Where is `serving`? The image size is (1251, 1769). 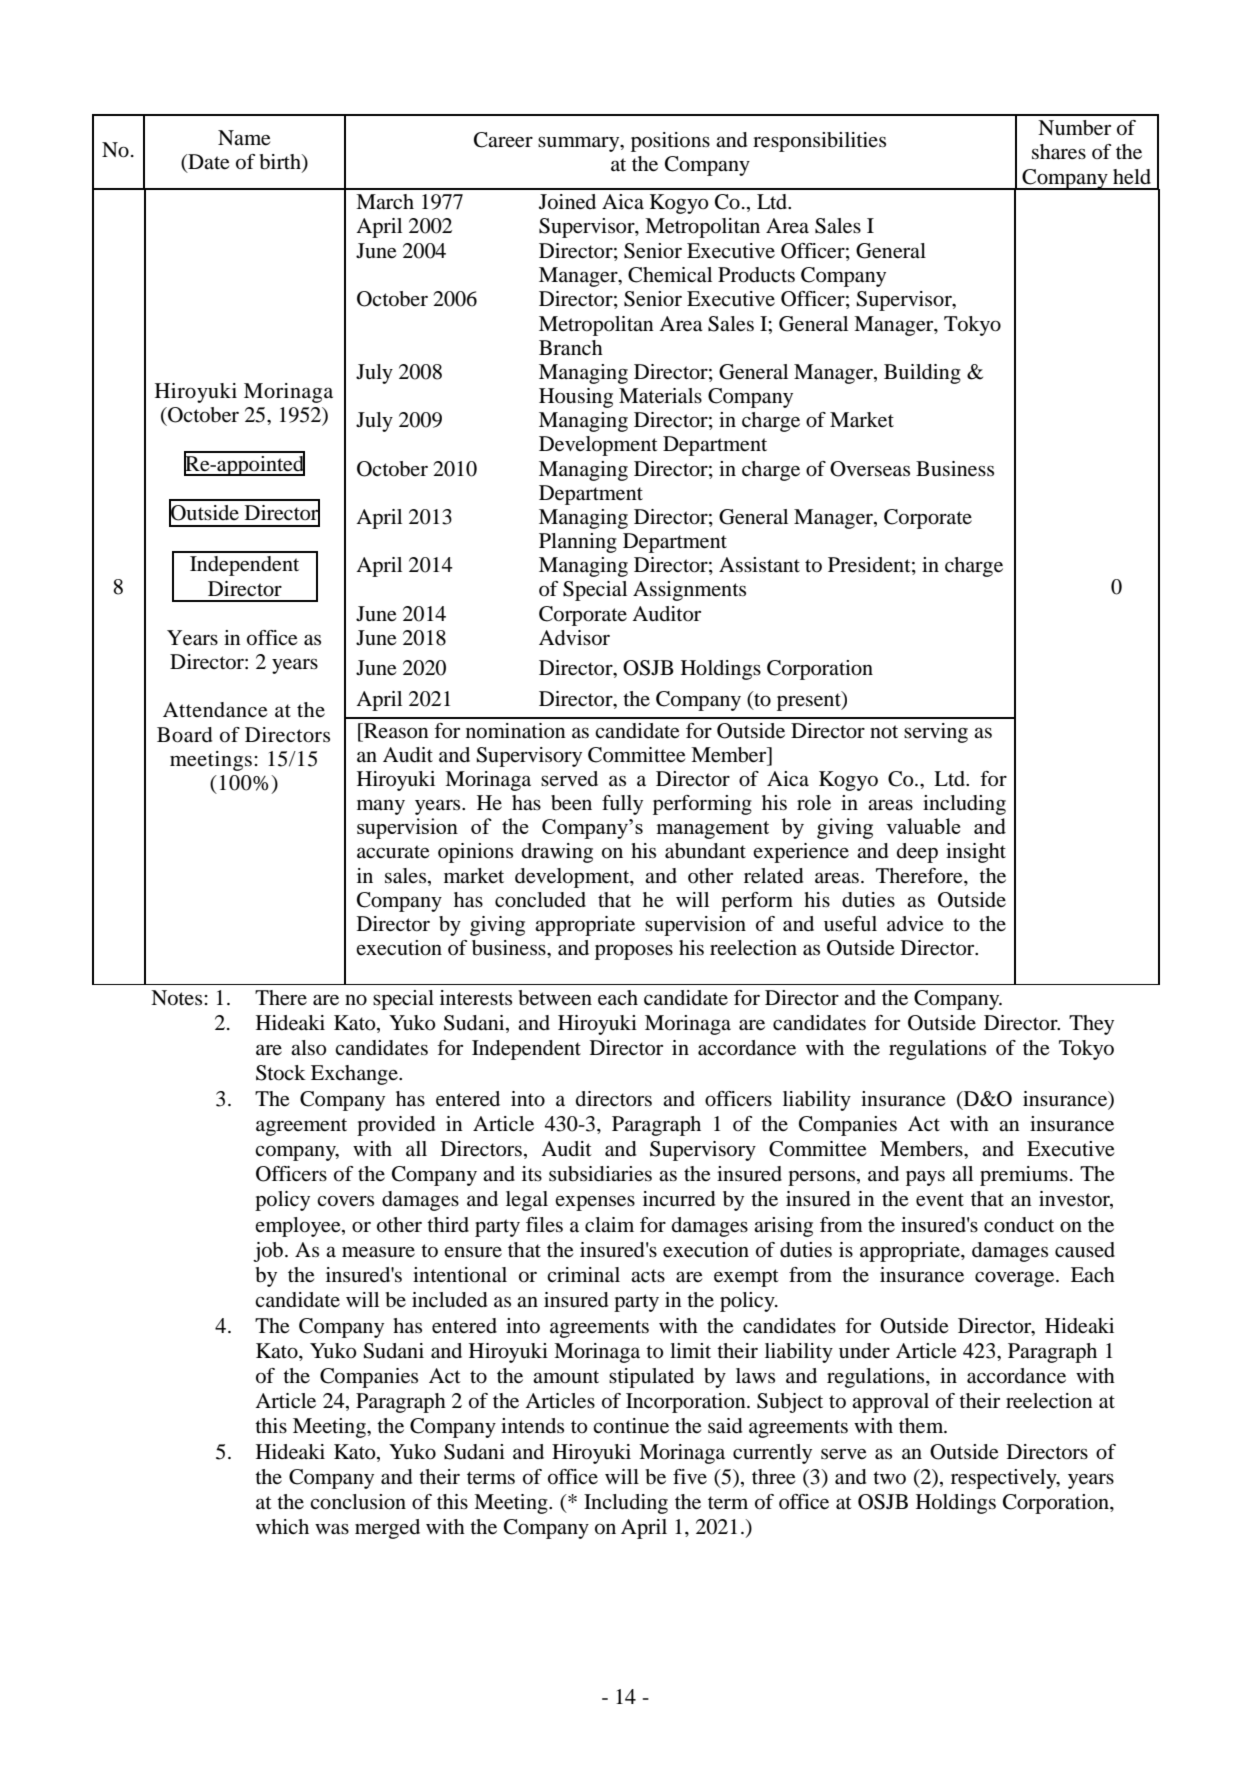
serving is located at coordinates (936, 733).
